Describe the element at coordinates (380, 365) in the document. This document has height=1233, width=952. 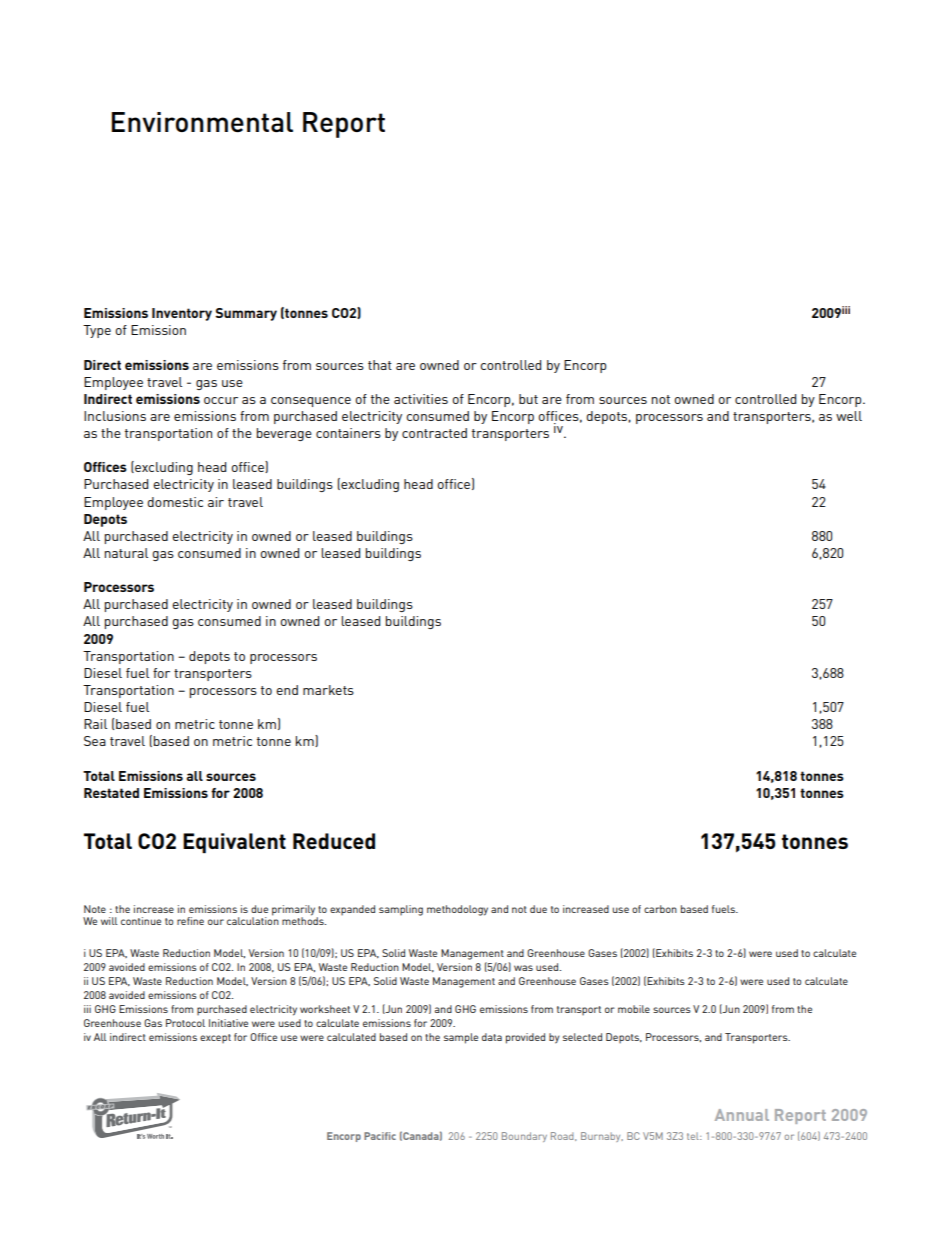
I see `that` at that location.
